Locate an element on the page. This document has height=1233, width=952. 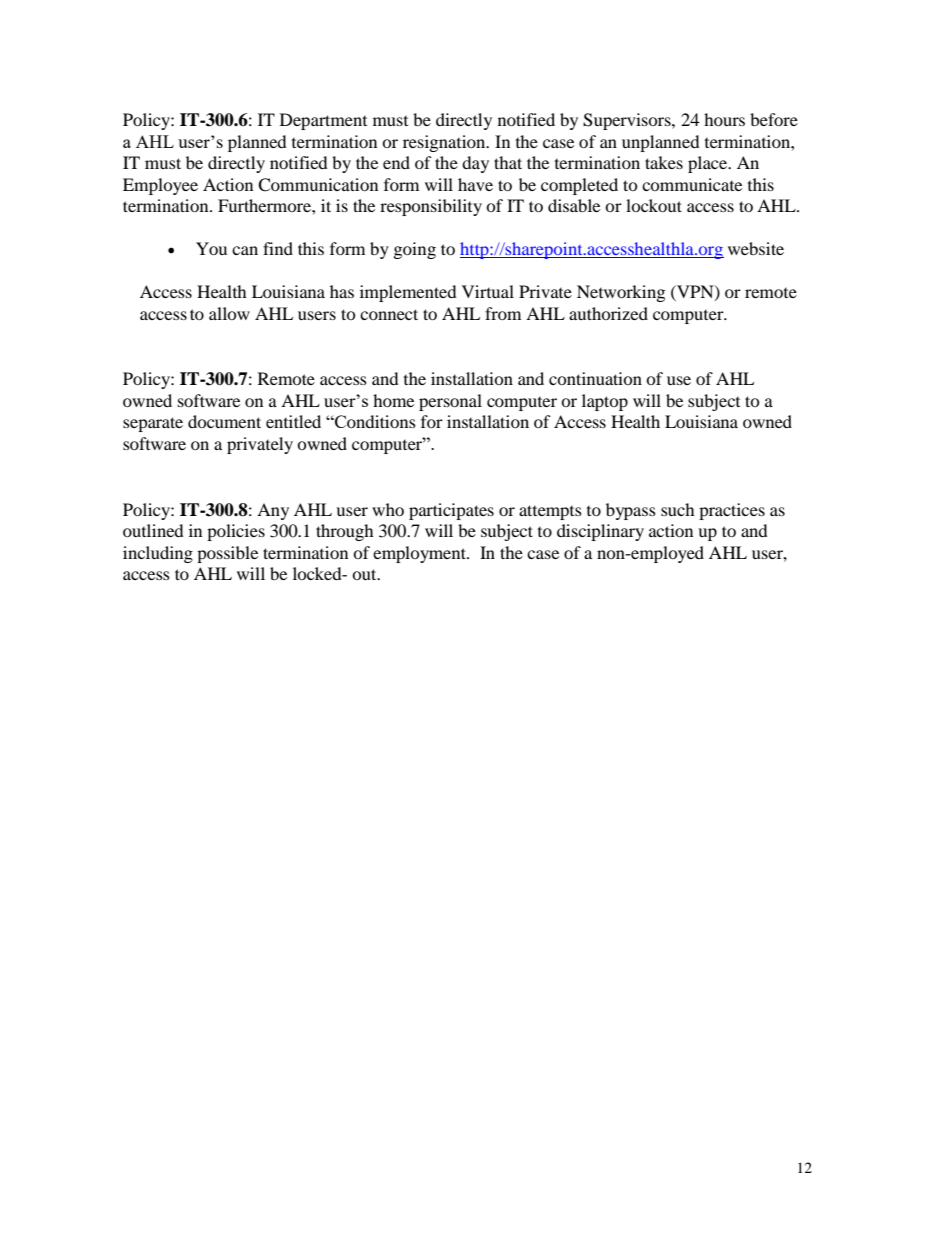
personal is located at coordinates (450, 402).
